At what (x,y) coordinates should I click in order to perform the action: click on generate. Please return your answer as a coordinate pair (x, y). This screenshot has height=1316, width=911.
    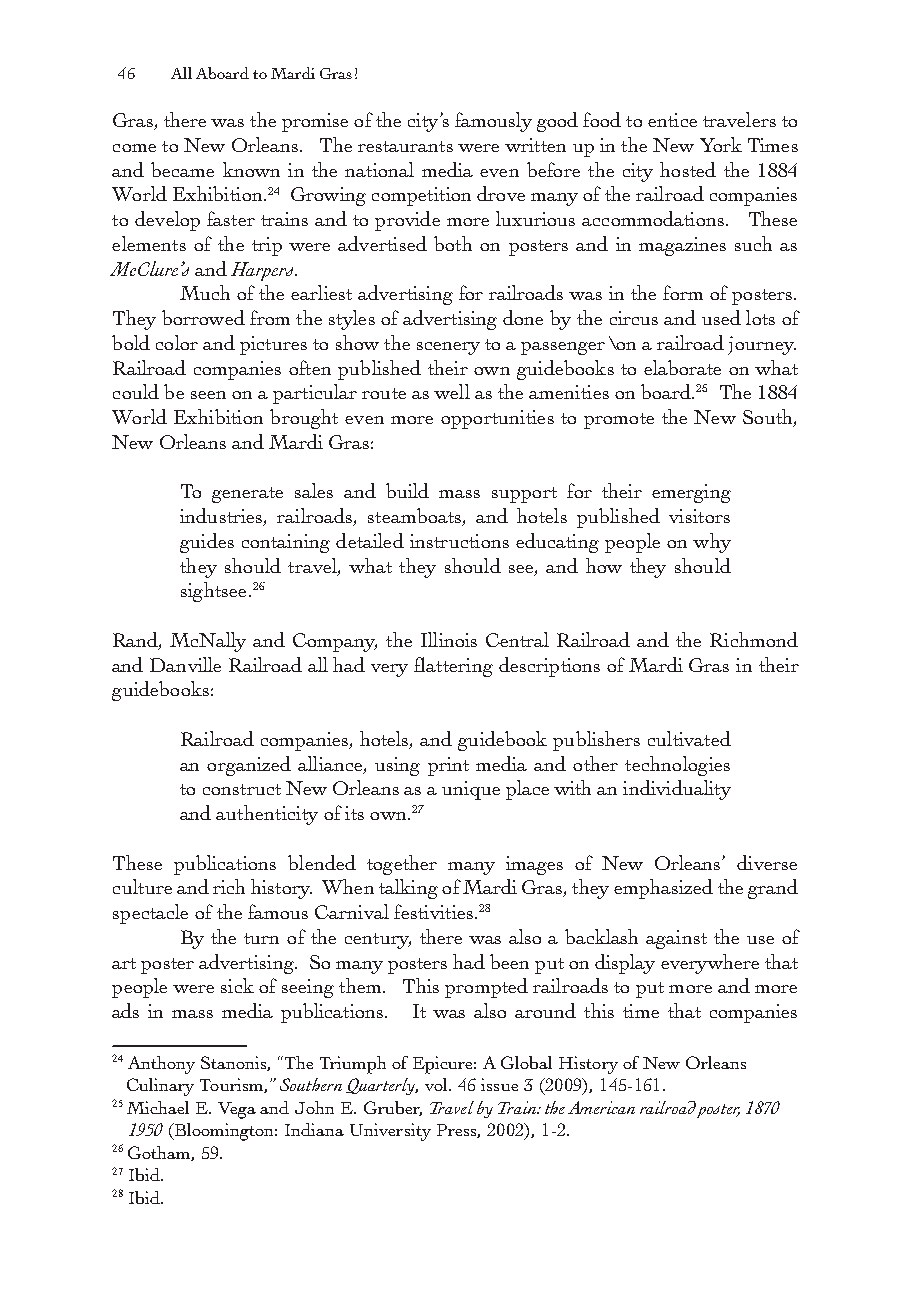
    Looking at the image, I should click on (247, 495).
